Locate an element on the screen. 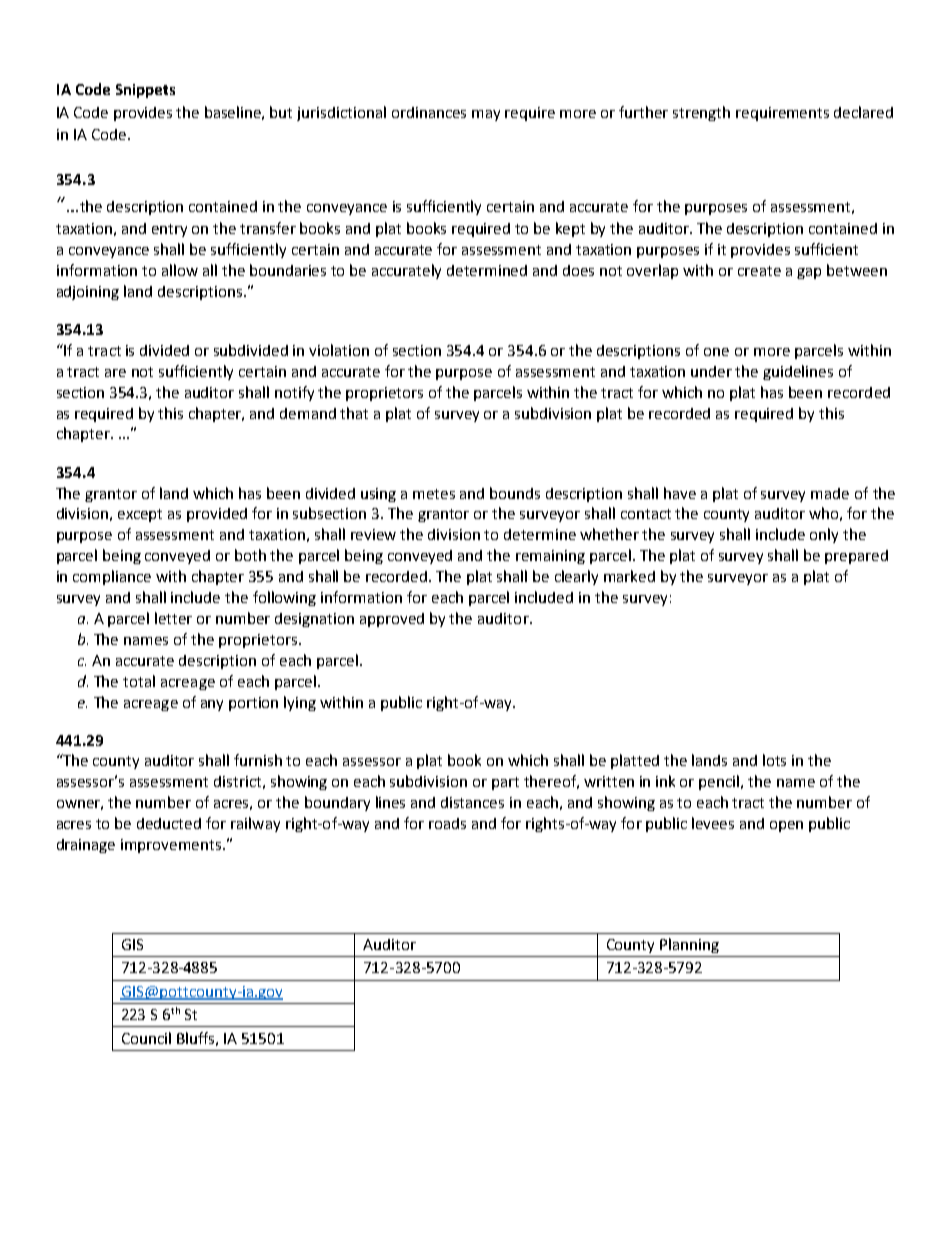 Image resolution: width=952 pixels, height=1233 pixels. compliance is located at coordinates (112, 577).
